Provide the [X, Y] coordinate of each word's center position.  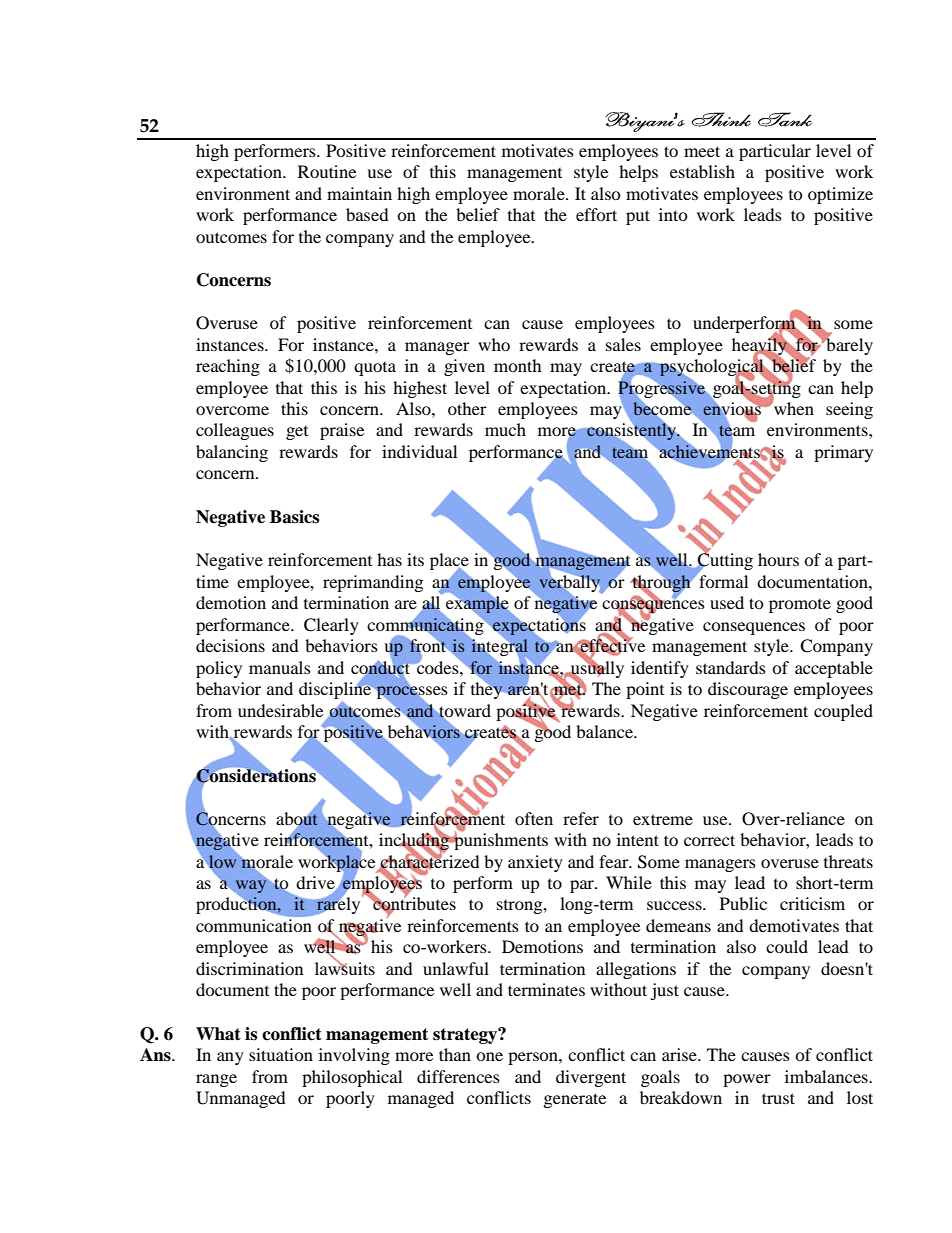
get [297, 433]
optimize [840, 195]
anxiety [535, 863]
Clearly [331, 626]
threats [848, 861]
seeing [849, 410]
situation [281, 1054]
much [505, 429]
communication [254, 925]
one [489, 1056]
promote [800, 606]
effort [596, 214]
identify [660, 669]
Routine [327, 171]
